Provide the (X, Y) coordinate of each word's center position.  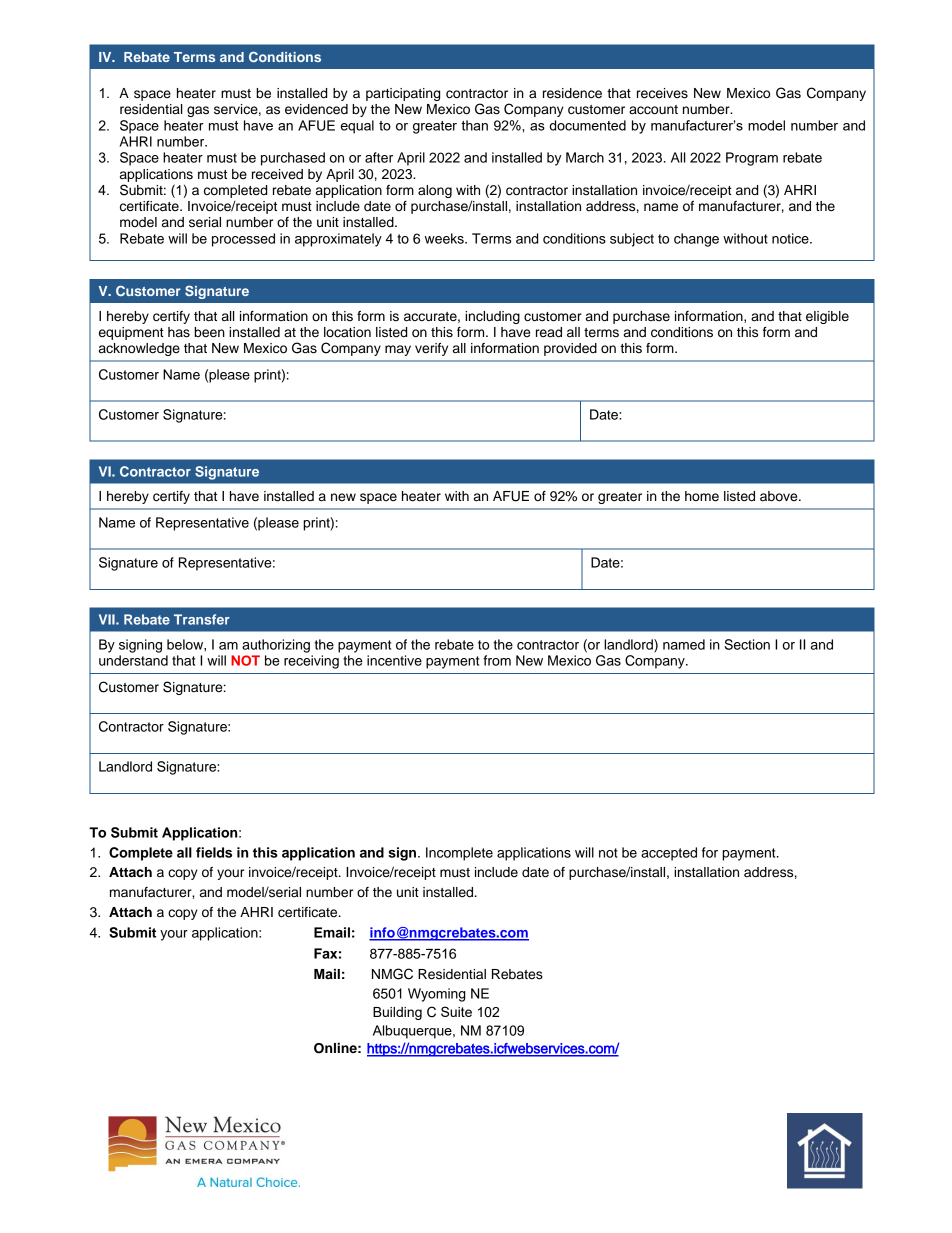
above (780, 496)
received (277, 174)
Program (752, 159)
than (474, 125)
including (492, 317)
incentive (394, 660)
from (497, 660)
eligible (827, 317)
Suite (456, 1011)
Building (397, 1013)
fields (214, 852)
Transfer (202, 619)
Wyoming (437, 995)
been (209, 332)
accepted (669, 854)
